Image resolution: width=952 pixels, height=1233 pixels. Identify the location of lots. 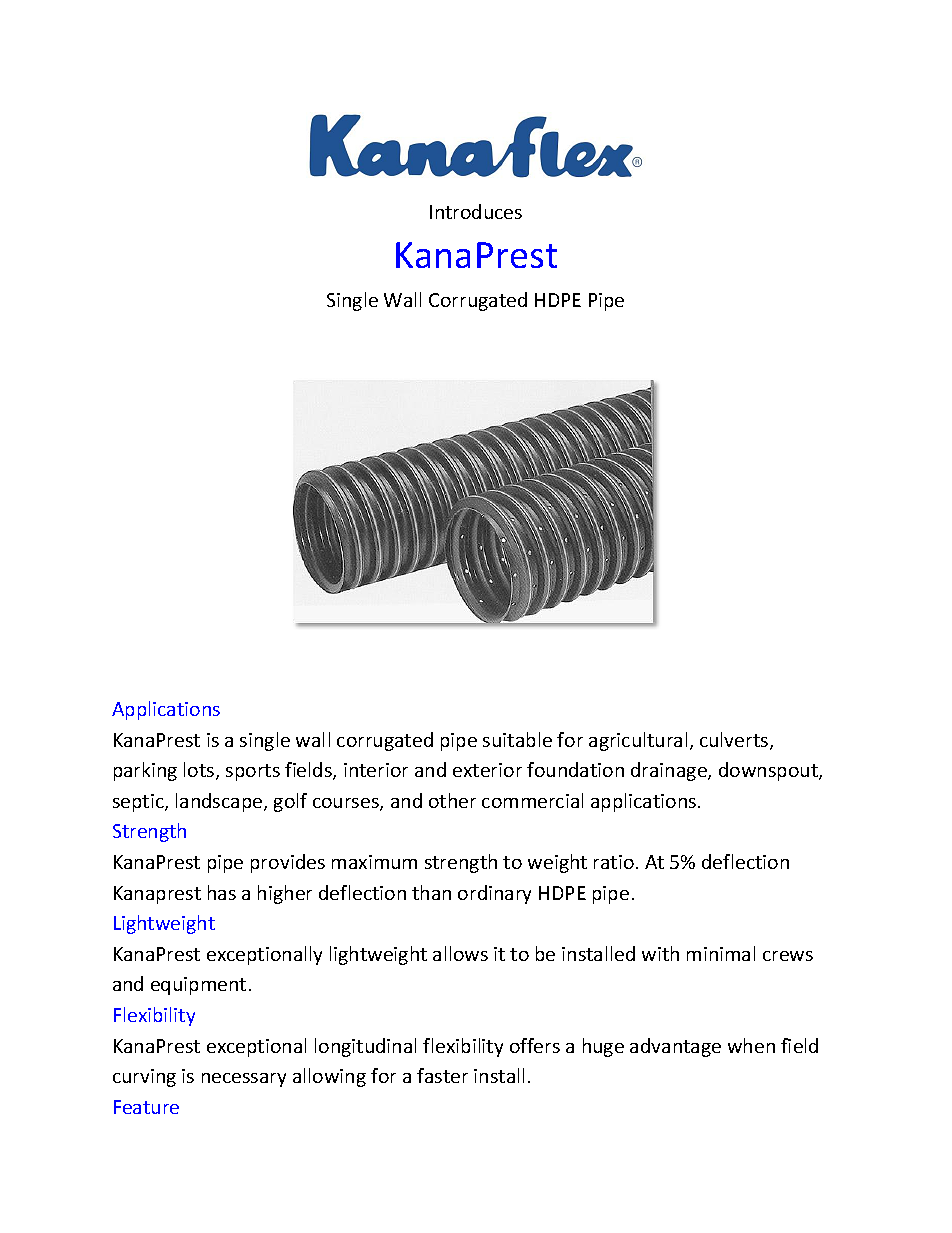
(200, 771).
